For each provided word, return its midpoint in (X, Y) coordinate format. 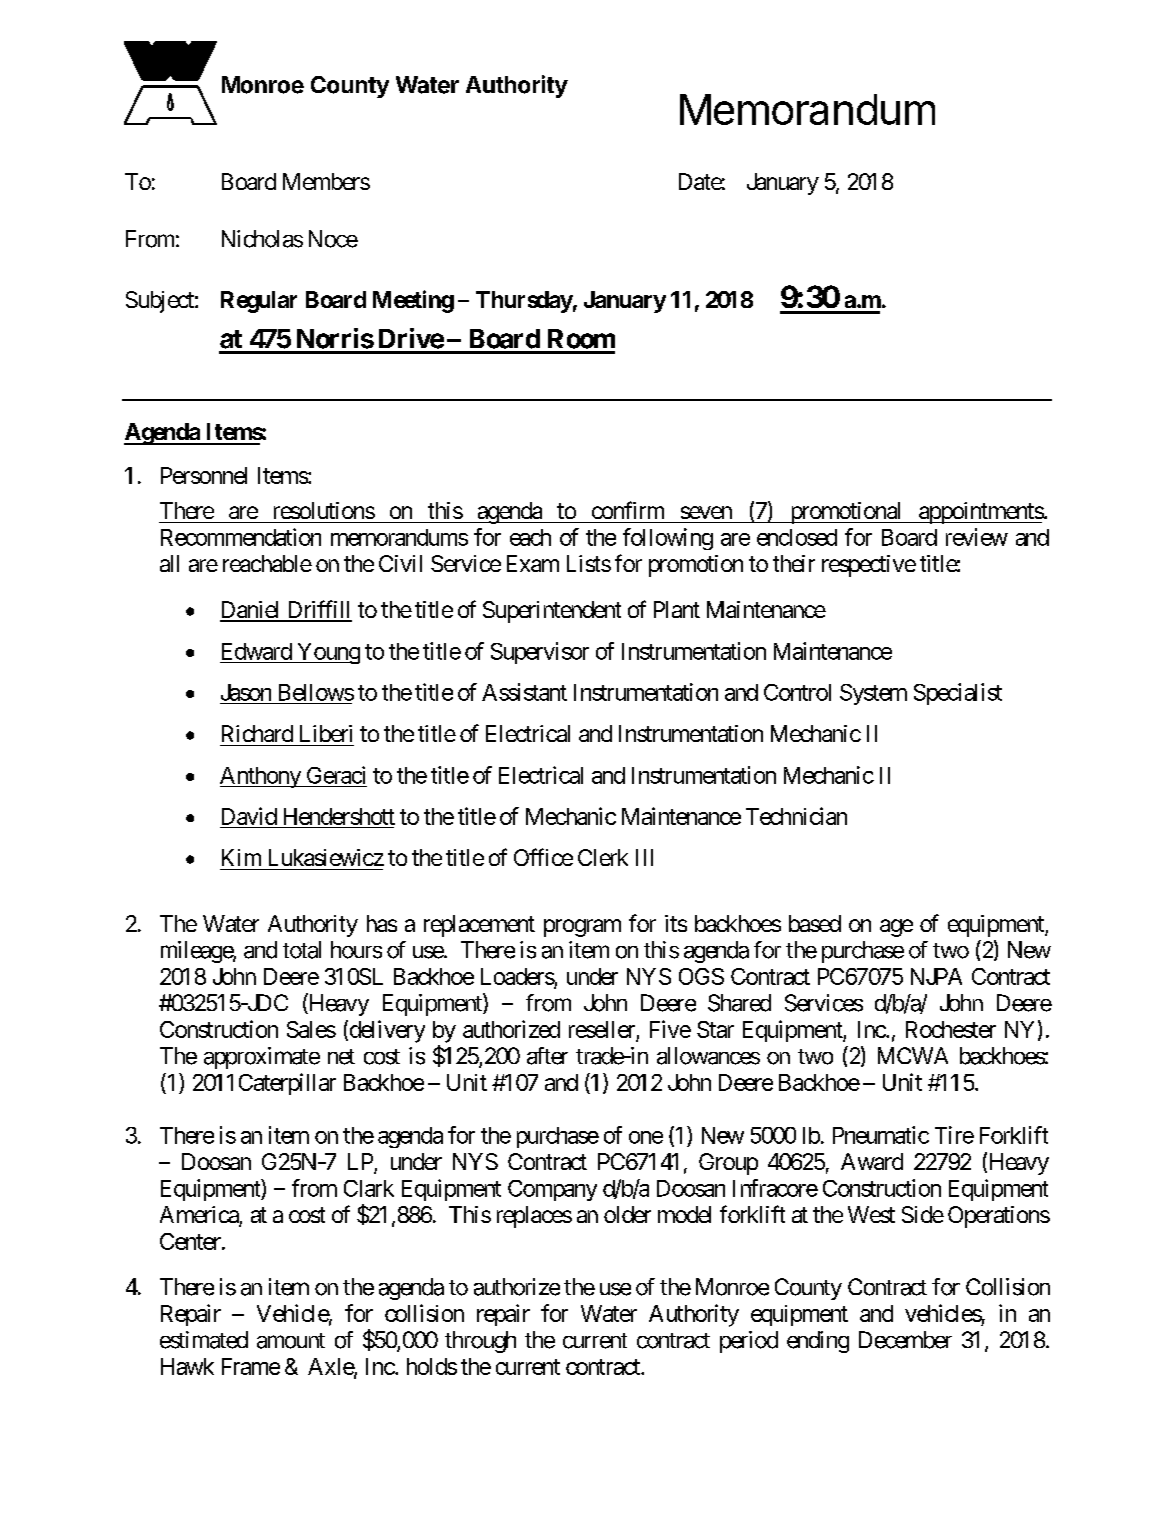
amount (291, 1341)
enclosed (797, 537)
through (480, 1342)
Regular (259, 302)
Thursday (524, 302)
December (905, 1340)
